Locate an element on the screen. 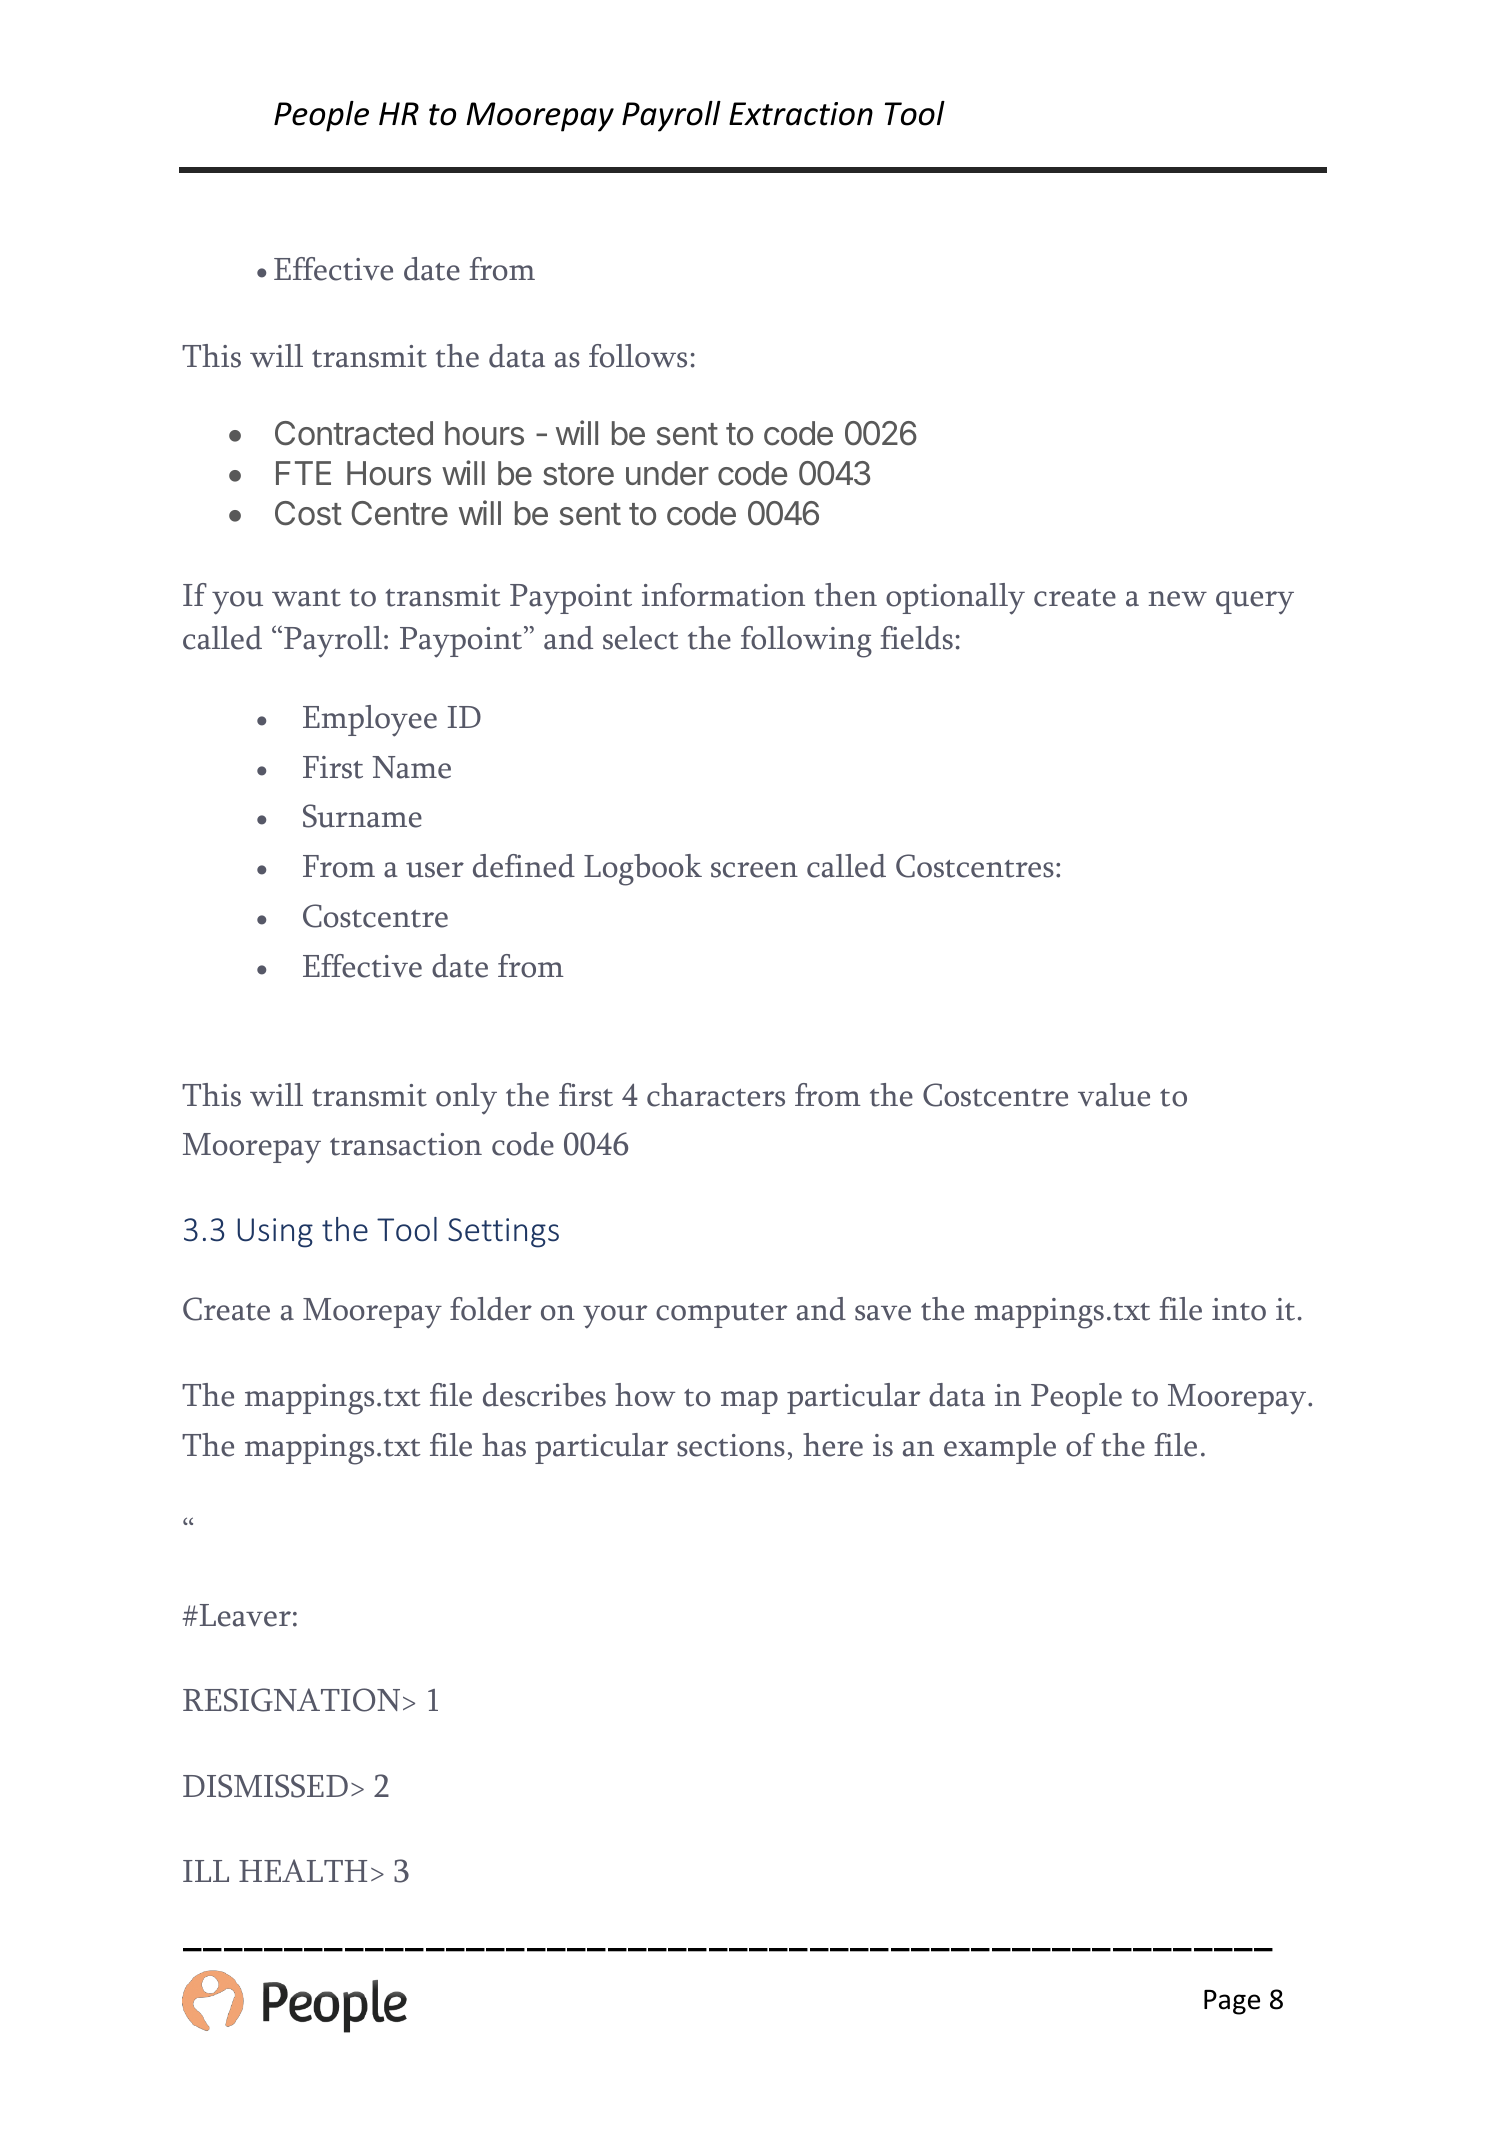 This screenshot has height=2130, width=1505. Extraction is located at coordinates (801, 114).
